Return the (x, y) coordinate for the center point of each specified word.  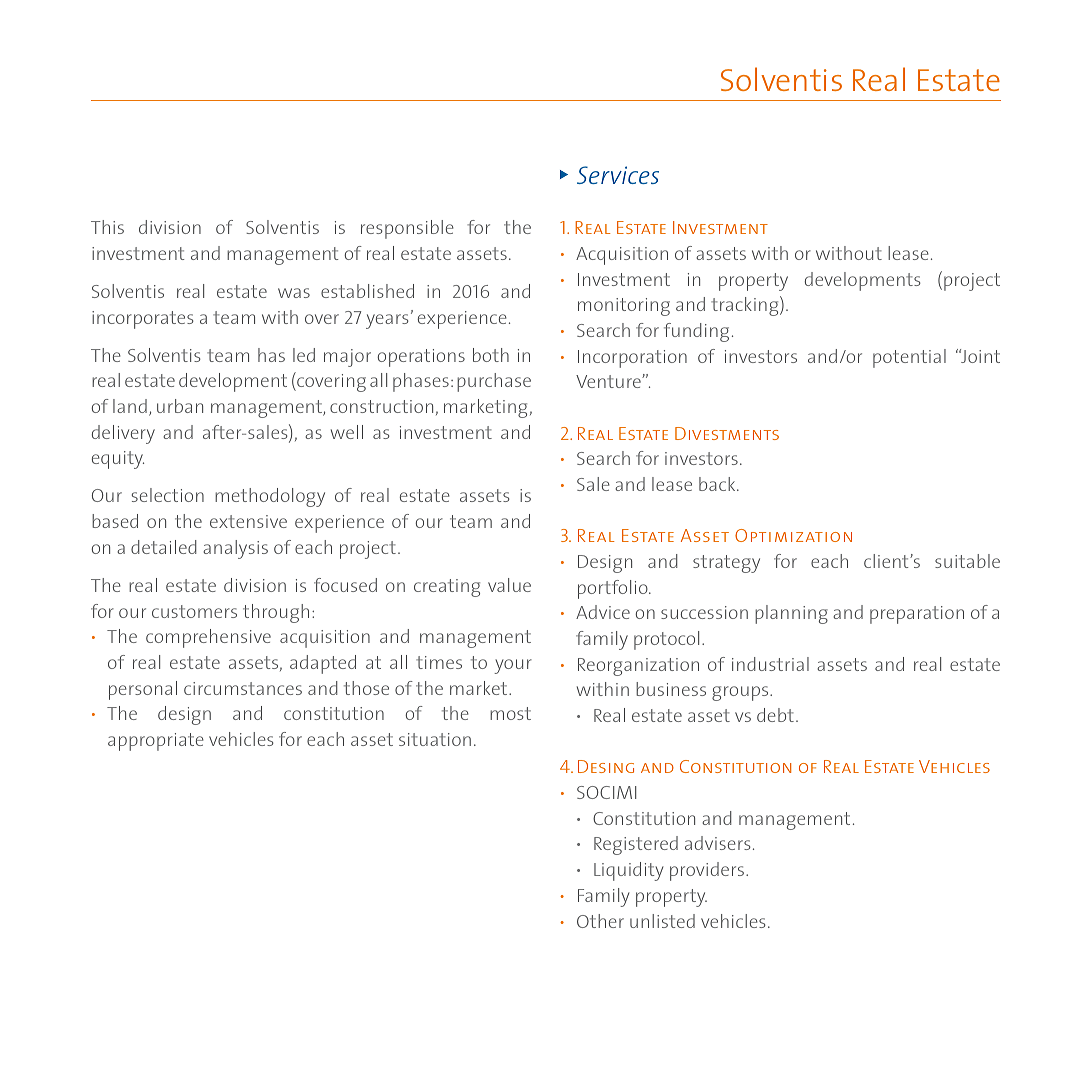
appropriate (156, 742)
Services (618, 175)
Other (600, 921)
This (107, 227)
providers (708, 871)
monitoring (624, 307)
